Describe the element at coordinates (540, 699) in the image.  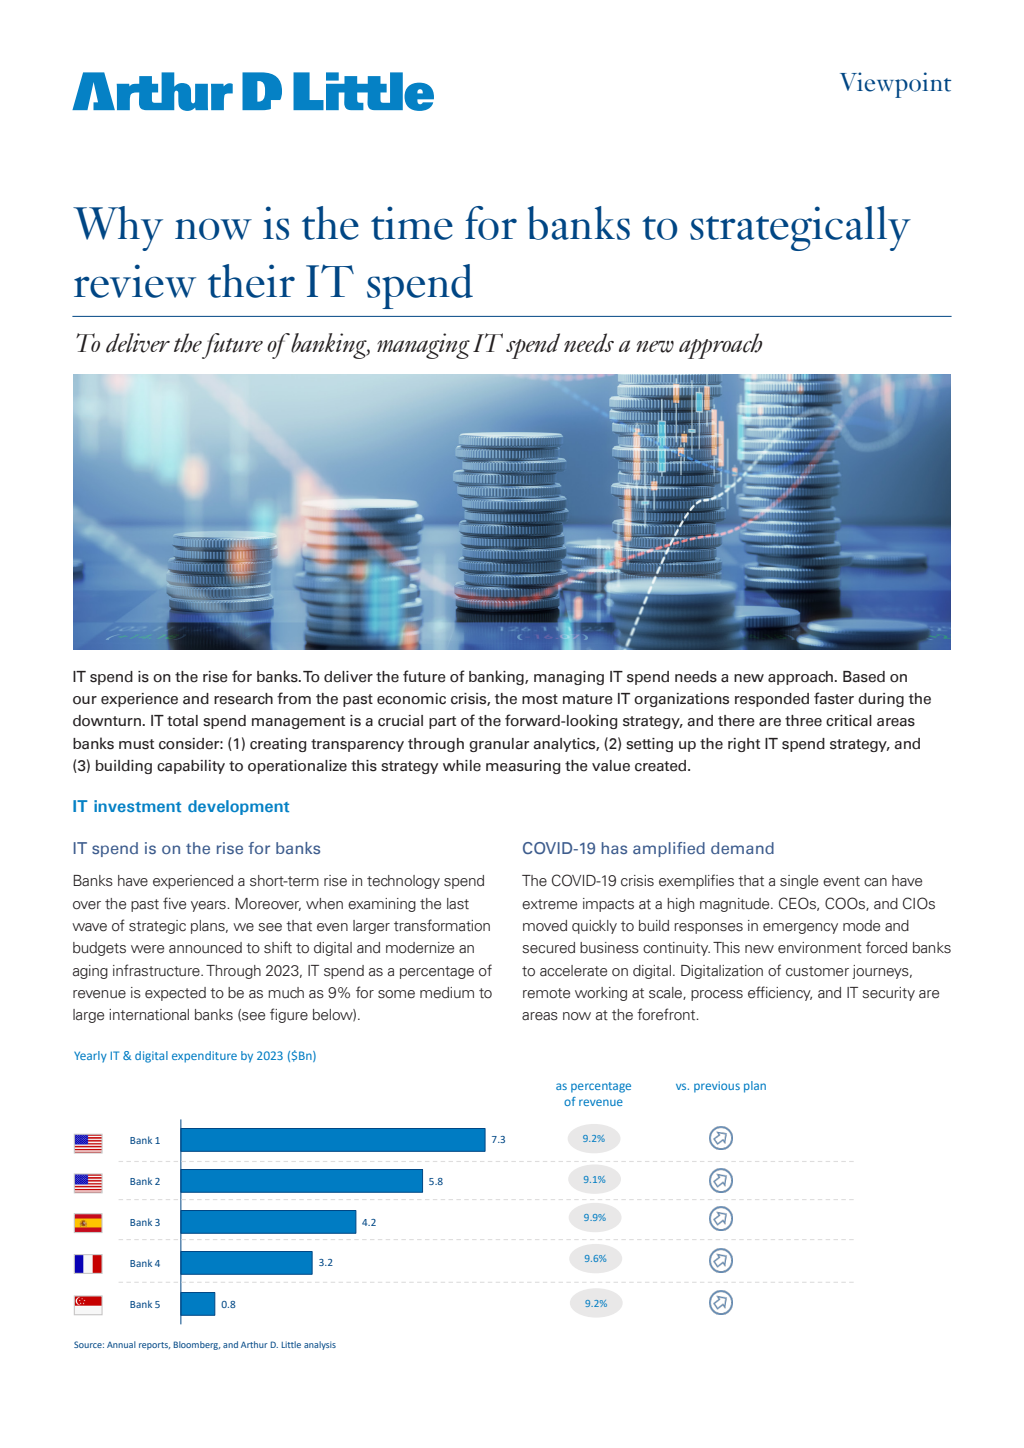
I see `most` at that location.
